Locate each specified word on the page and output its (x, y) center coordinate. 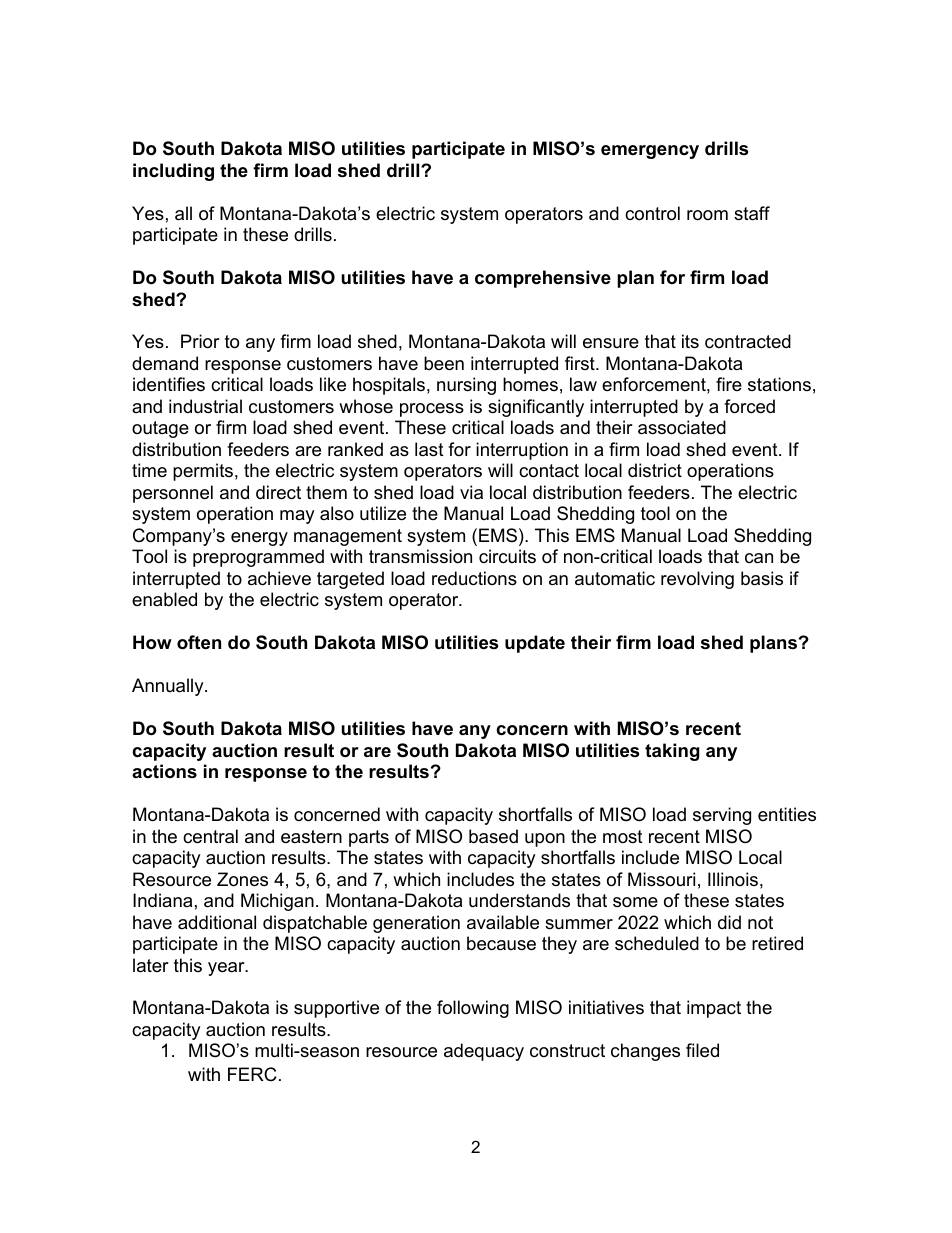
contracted (748, 341)
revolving (697, 580)
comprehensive (543, 279)
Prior (200, 341)
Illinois (733, 879)
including (173, 172)
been (444, 363)
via (471, 492)
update (535, 644)
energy (259, 539)
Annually (169, 687)
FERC (252, 1074)
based (493, 836)
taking (672, 752)
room (707, 215)
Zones (242, 879)
